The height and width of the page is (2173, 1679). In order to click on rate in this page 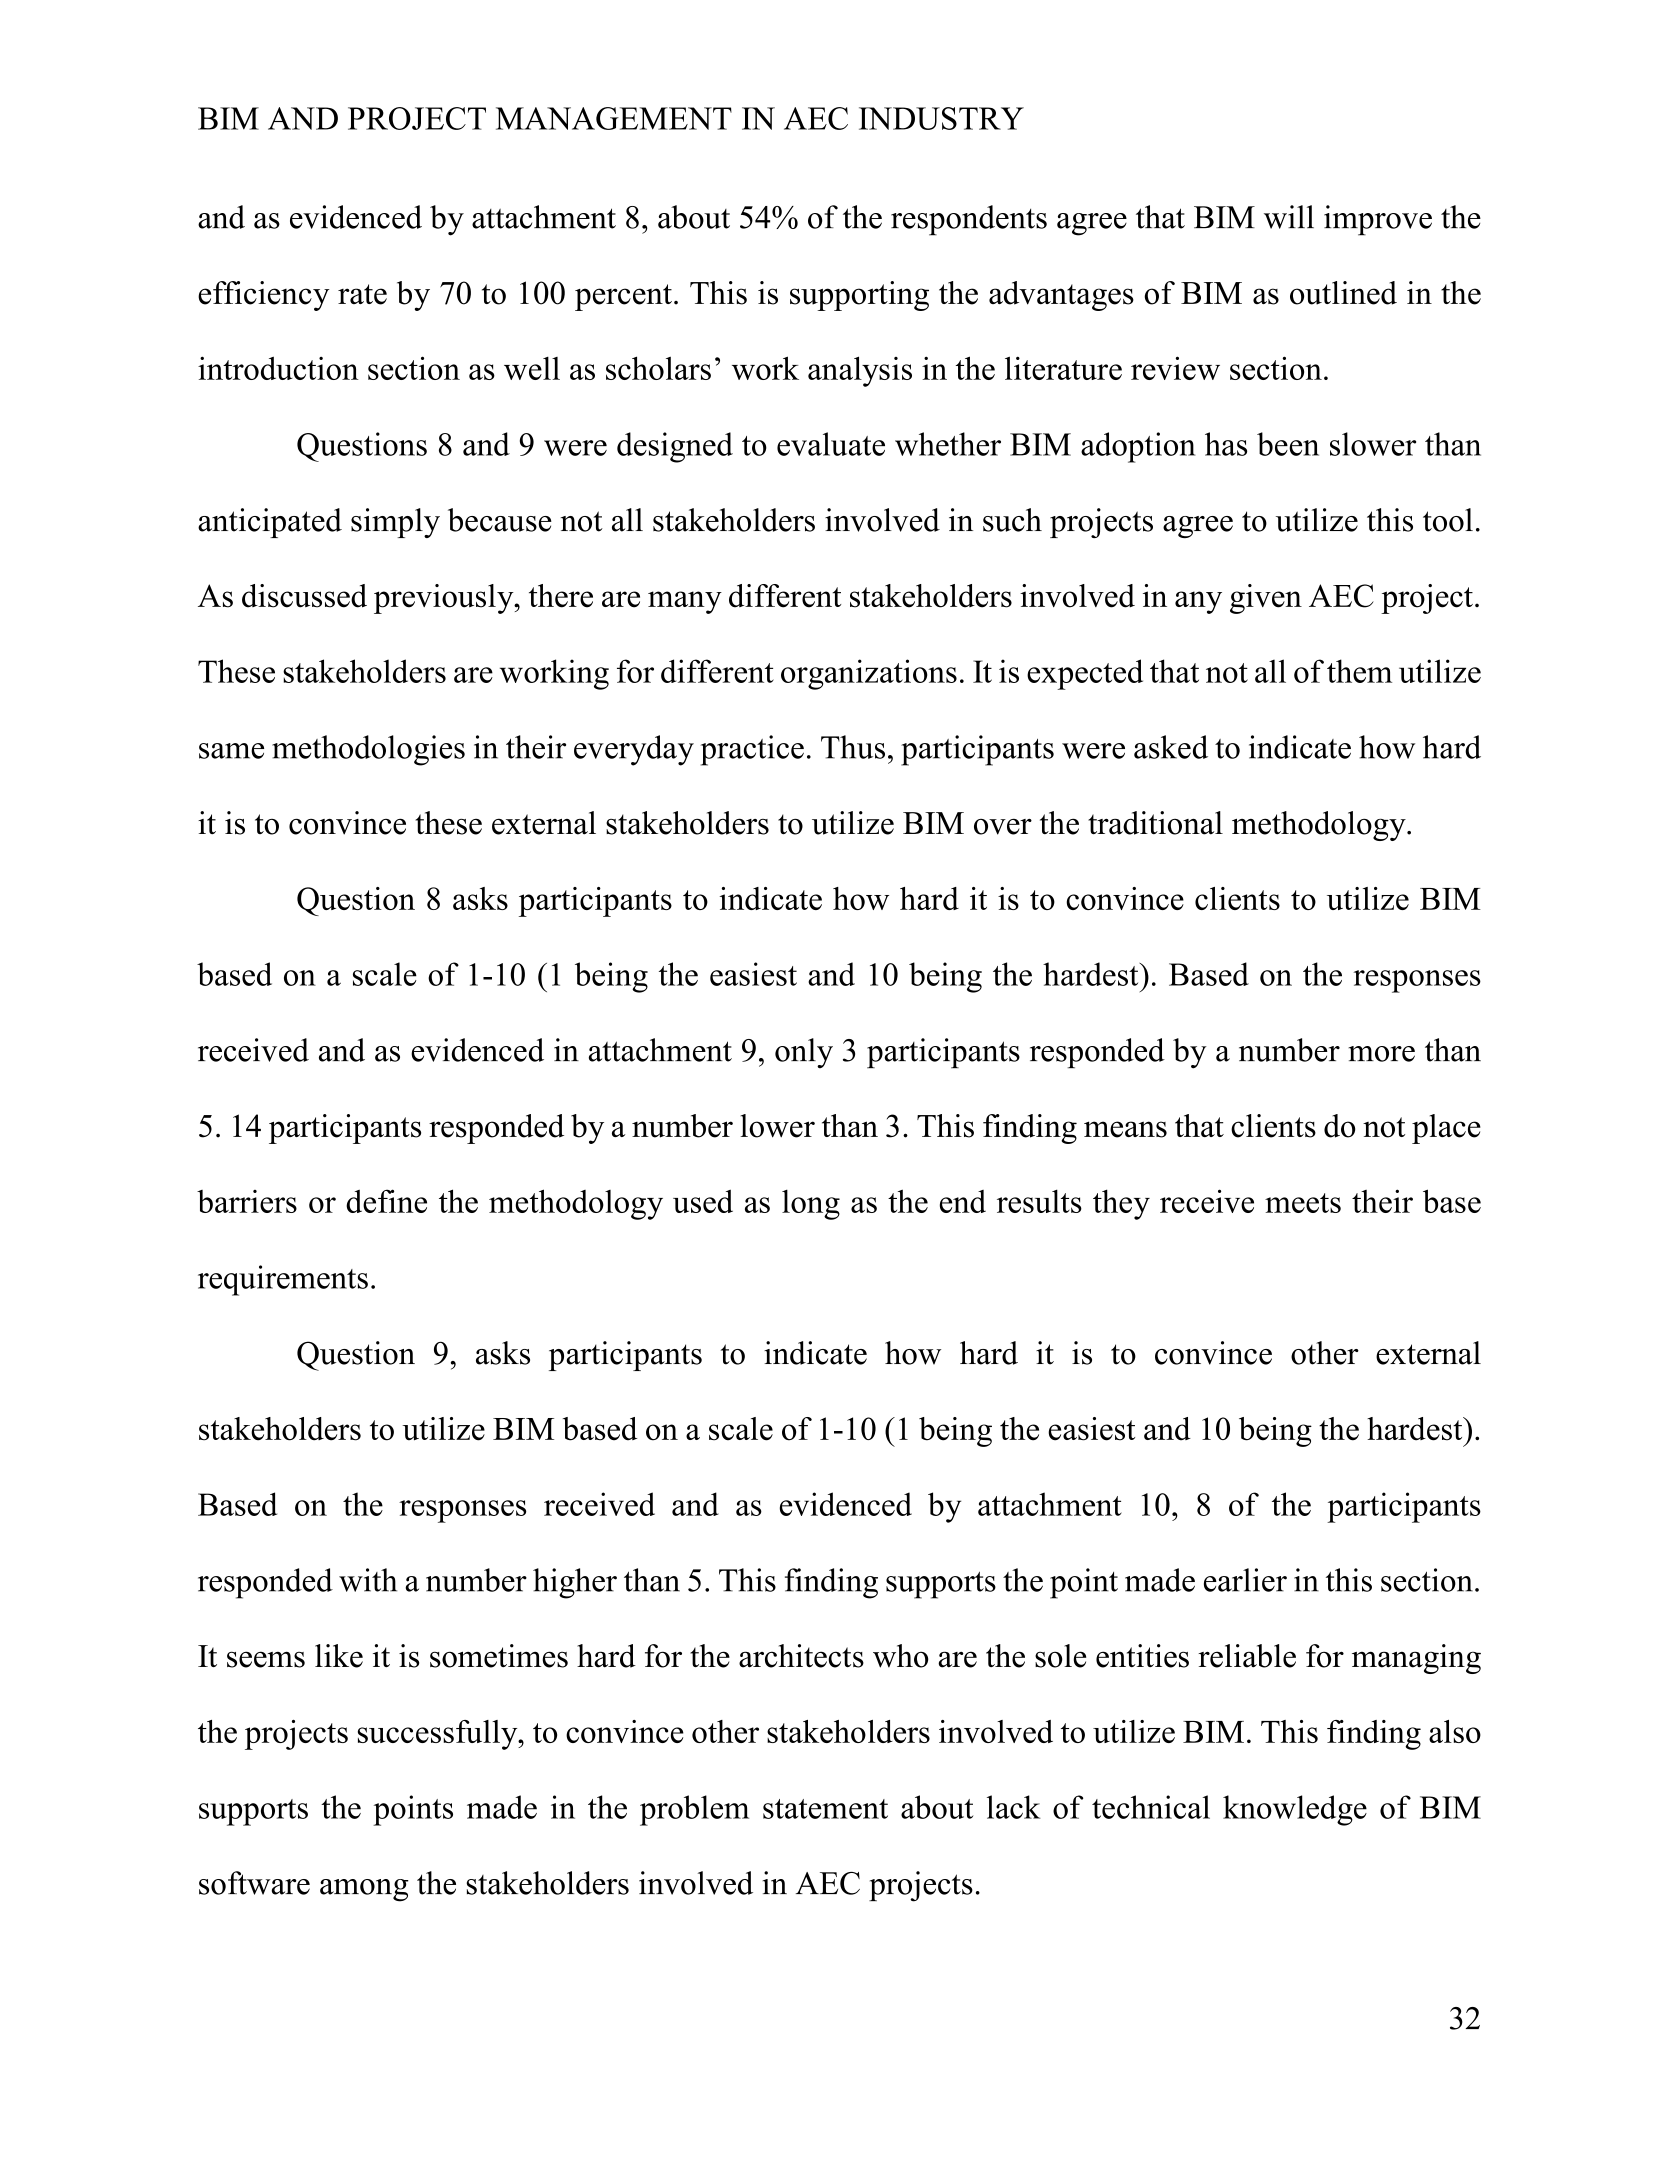, I will do `click(362, 294)`.
